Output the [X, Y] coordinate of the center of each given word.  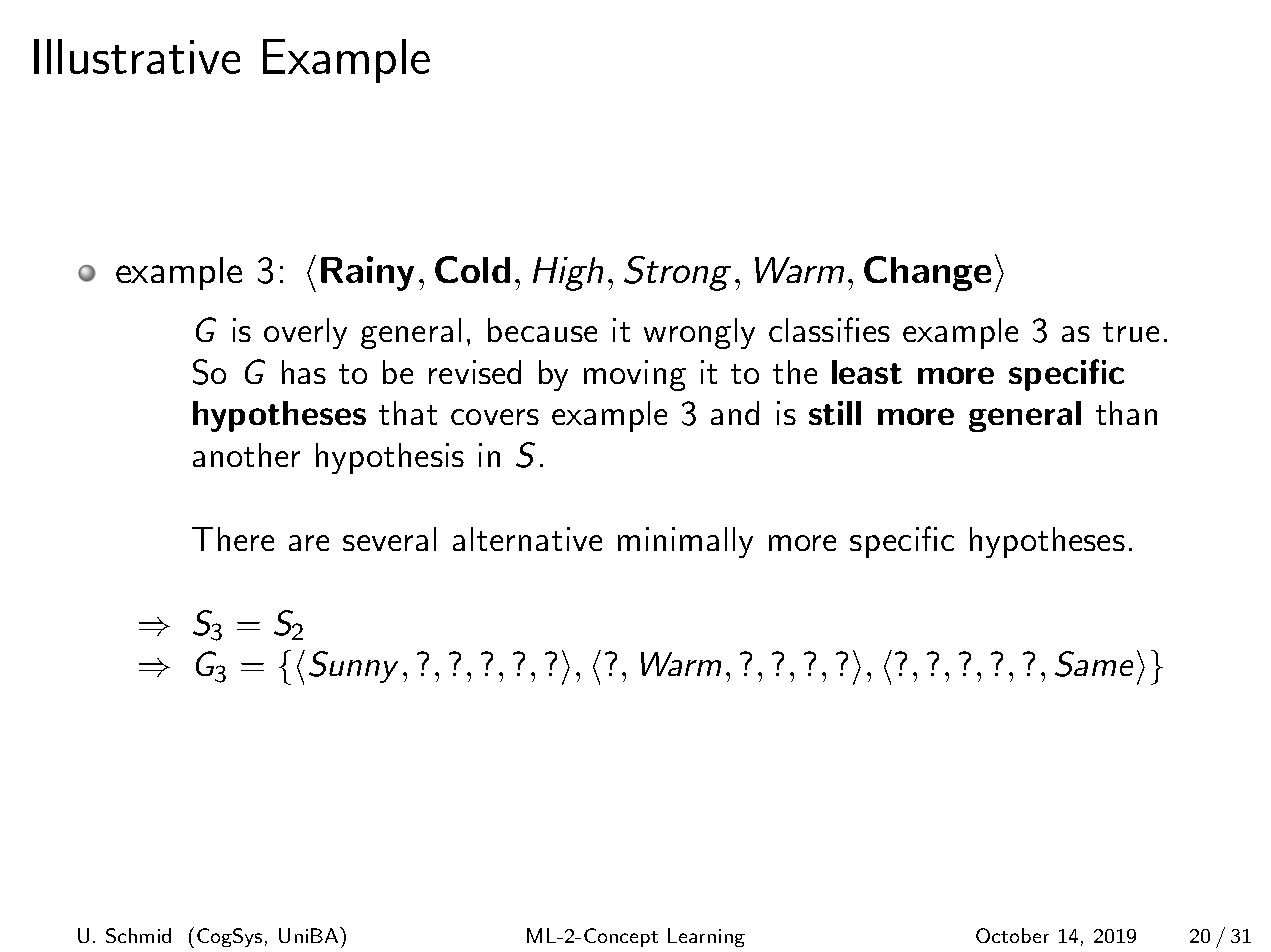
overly [305, 333]
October [1012, 935]
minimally [685, 542]
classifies [829, 329]
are [309, 543]
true [1131, 332]
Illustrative [137, 56]
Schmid [138, 935]
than [1126, 413]
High [568, 274]
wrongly [699, 333]
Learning [706, 937]
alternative [527, 539]
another [246, 455]
